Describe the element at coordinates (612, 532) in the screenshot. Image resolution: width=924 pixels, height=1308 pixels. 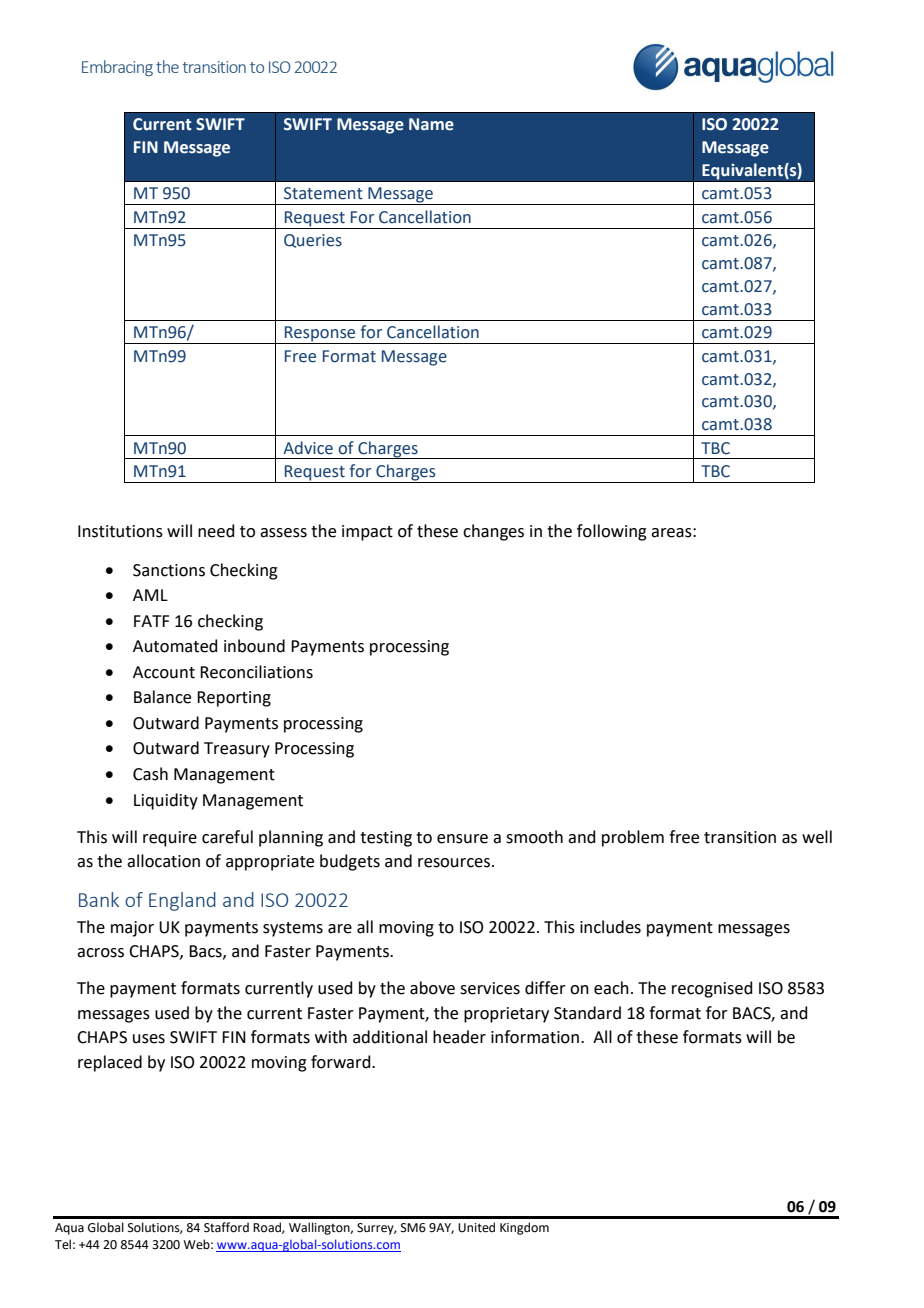
I see `following` at that location.
